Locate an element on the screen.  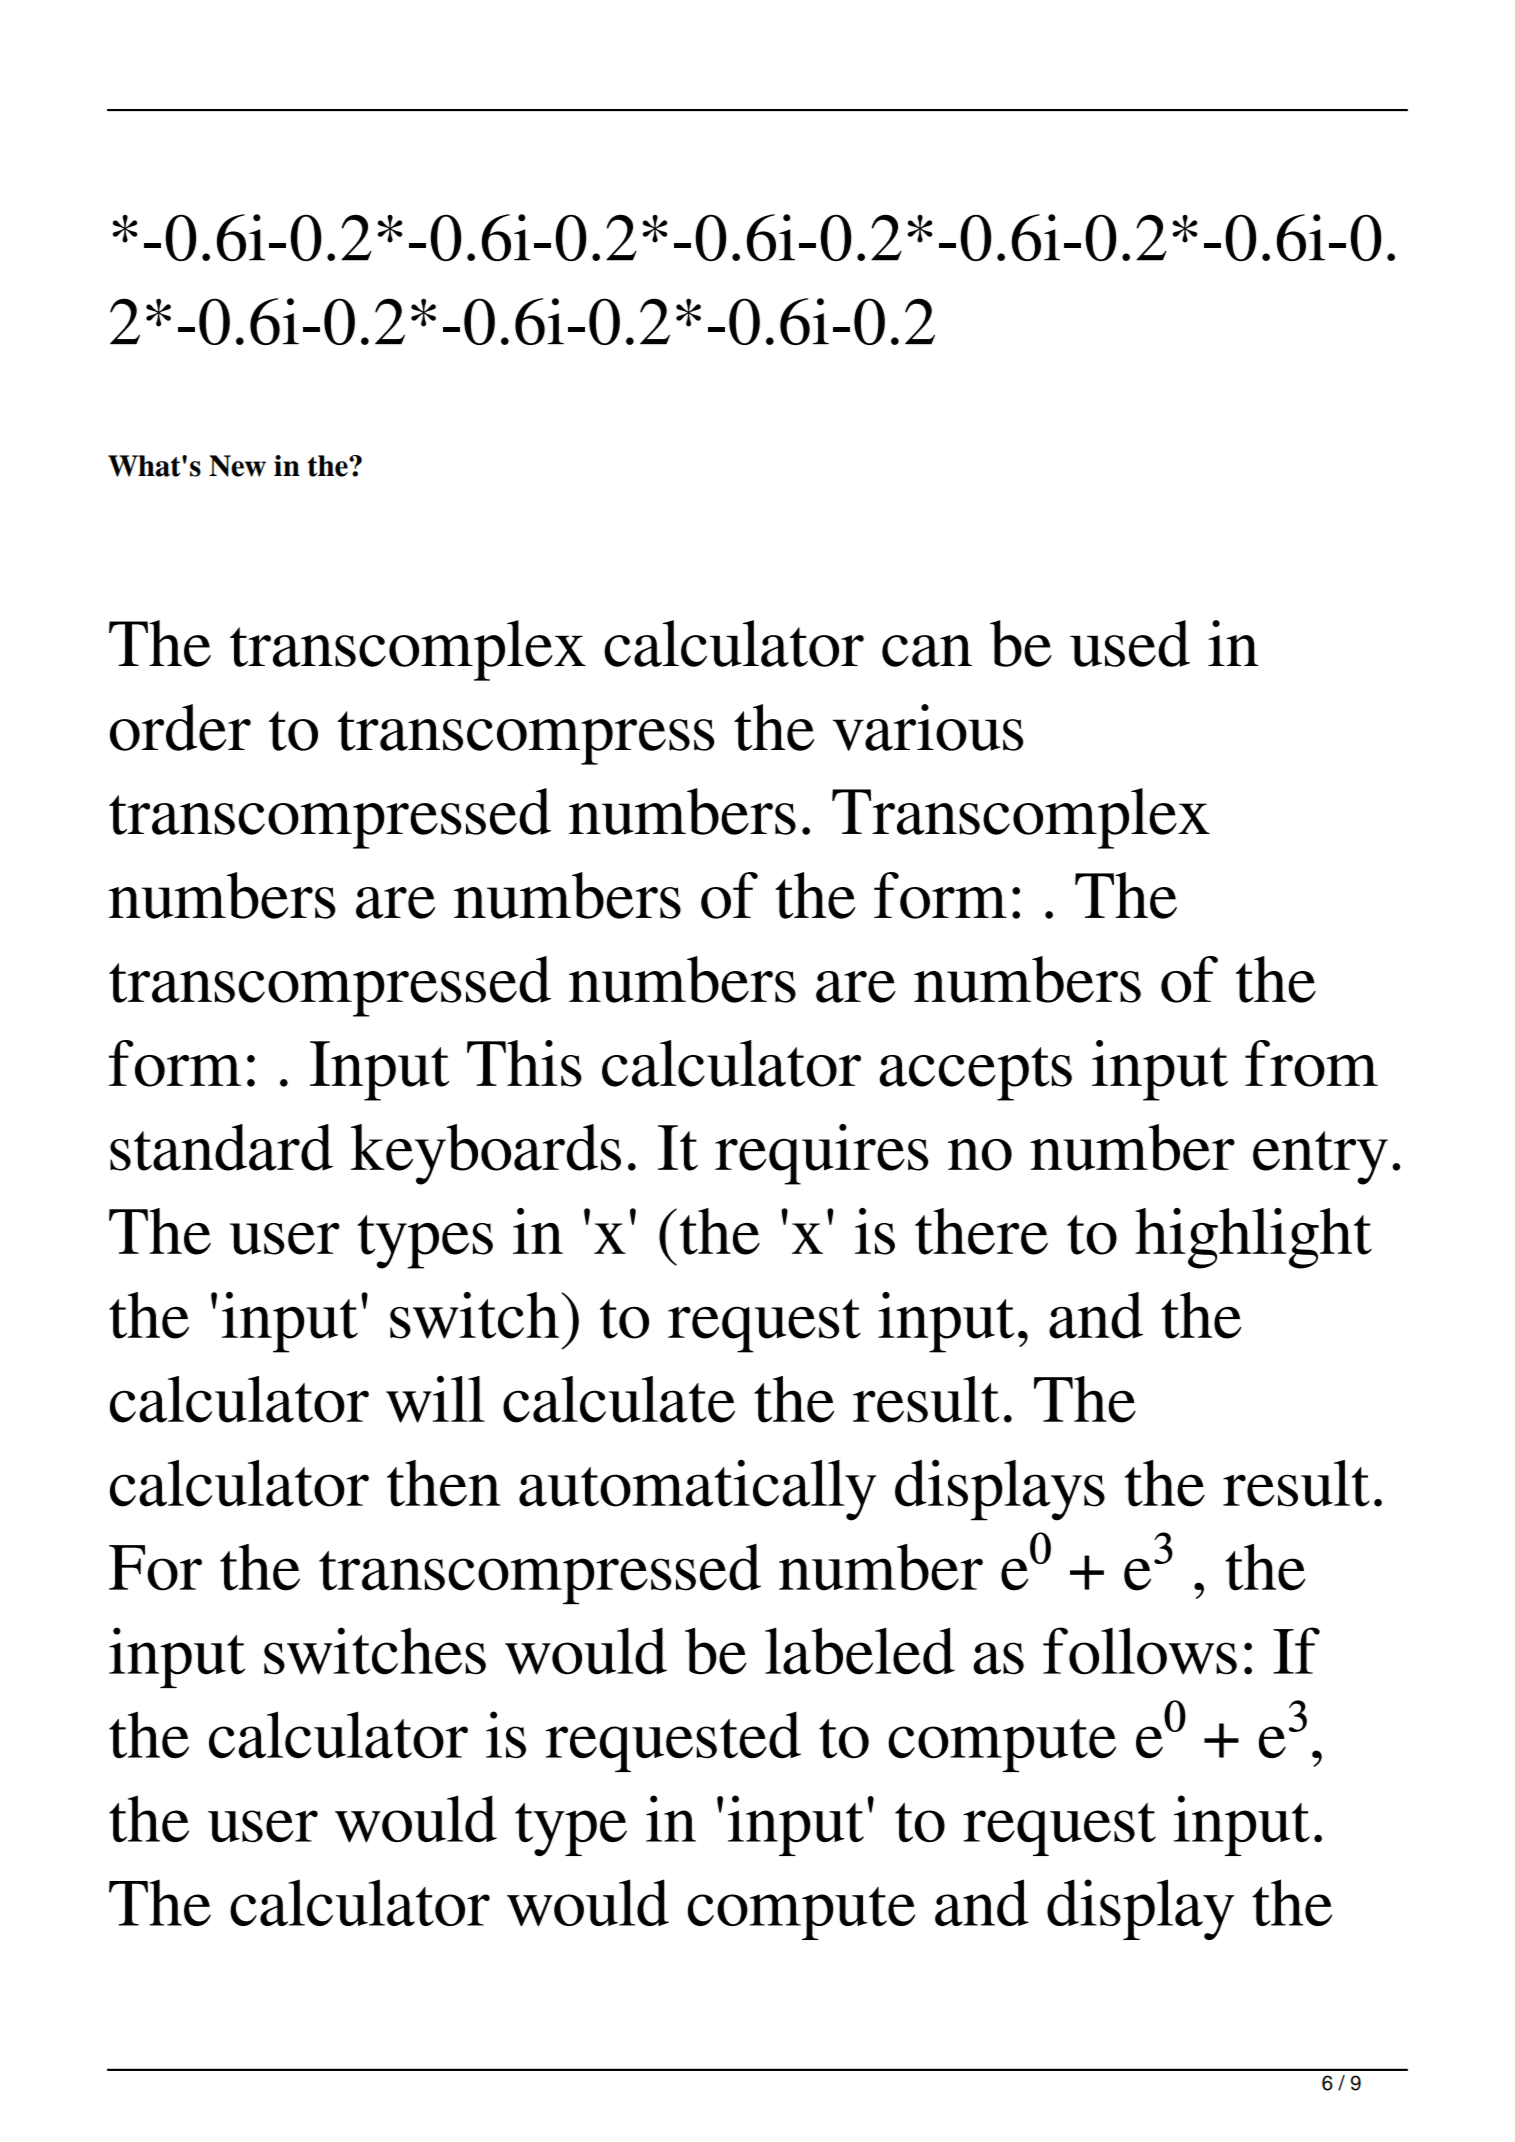
from is located at coordinates (1311, 1063).
